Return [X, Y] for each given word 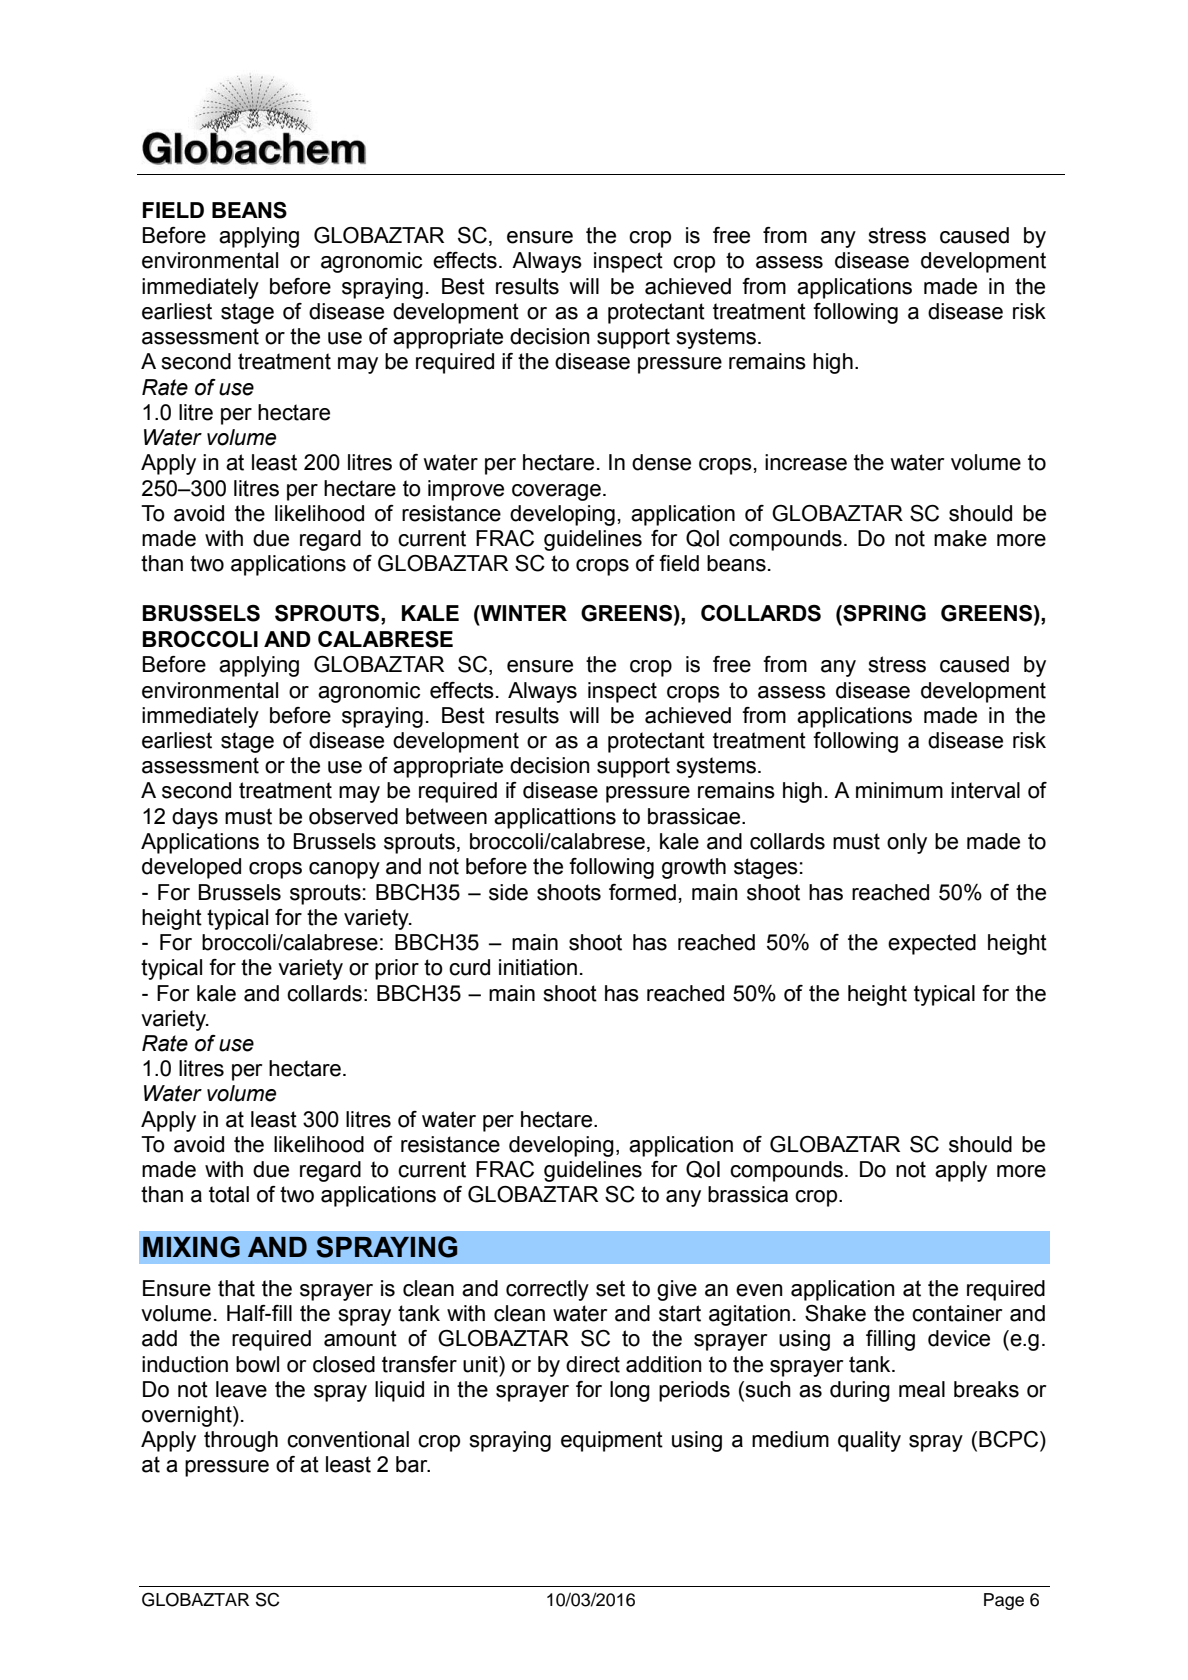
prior [397, 969]
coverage [556, 492]
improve [466, 490]
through [241, 1441]
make [960, 538]
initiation [538, 967]
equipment [612, 1441]
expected [932, 944]
